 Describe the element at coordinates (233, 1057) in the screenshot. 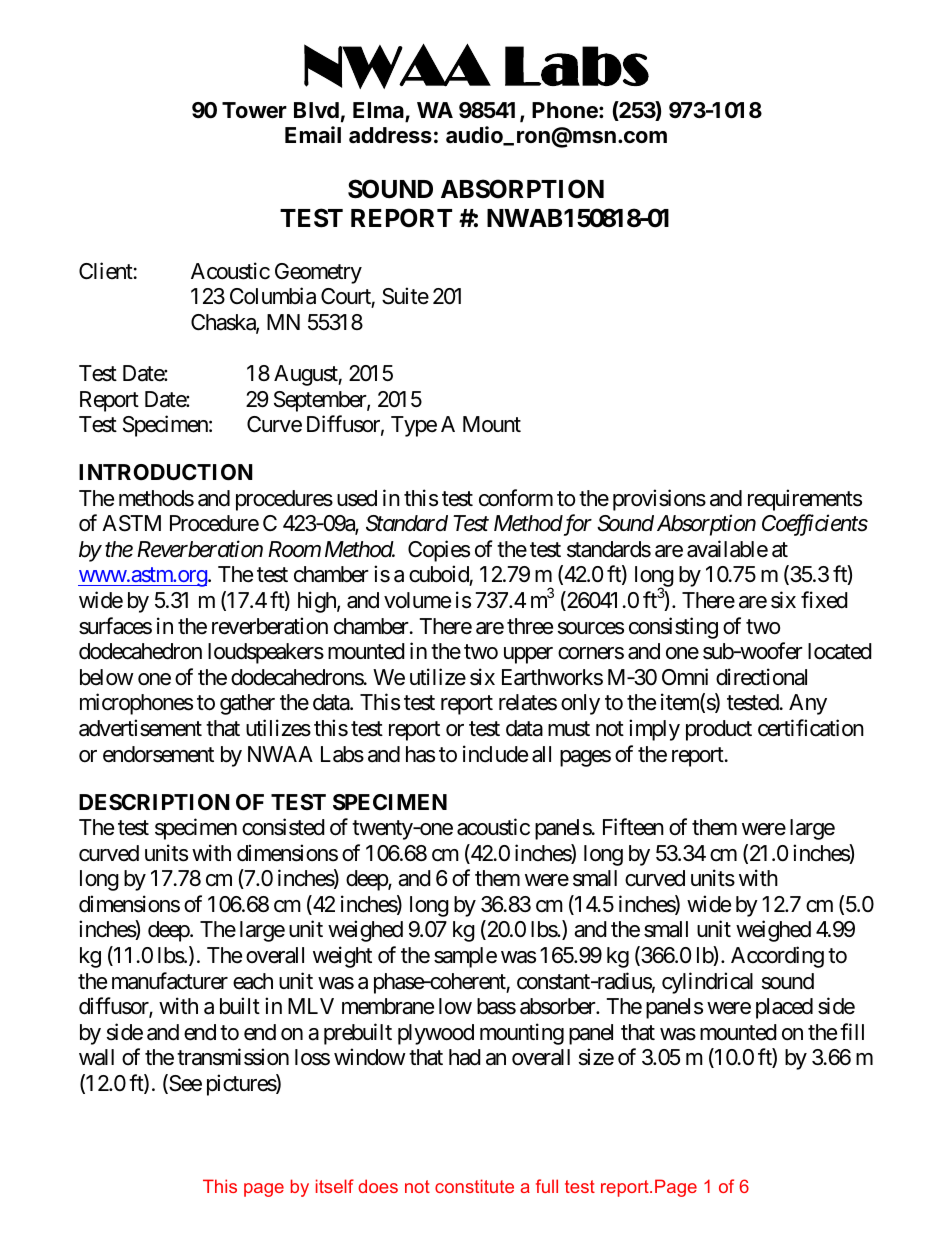

I see `transmission` at that location.
